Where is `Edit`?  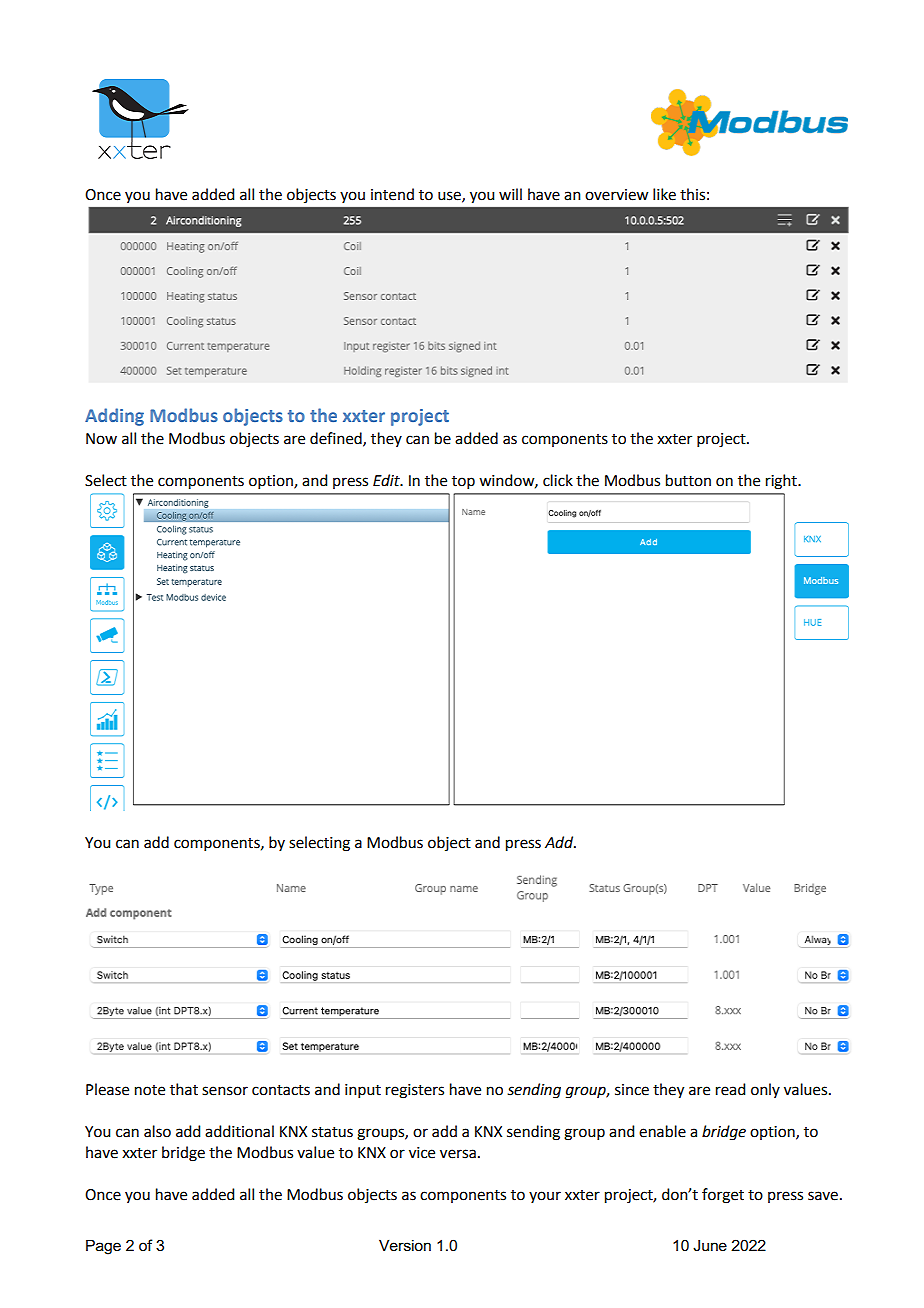
Edit is located at coordinates (387, 480).
